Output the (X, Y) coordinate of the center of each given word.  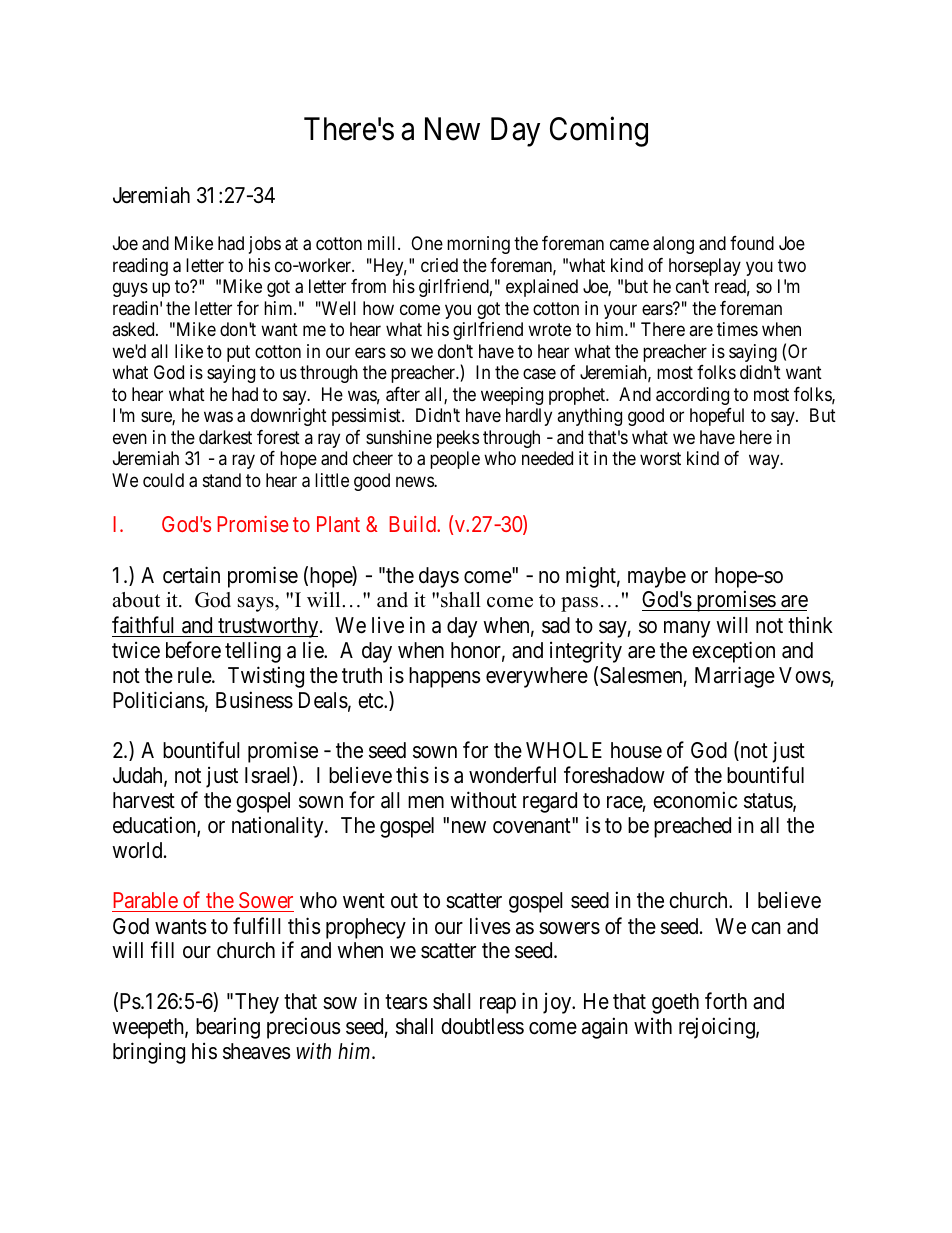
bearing (228, 1028)
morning (478, 245)
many (687, 629)
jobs (265, 245)
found (752, 243)
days (439, 577)
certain (191, 575)
